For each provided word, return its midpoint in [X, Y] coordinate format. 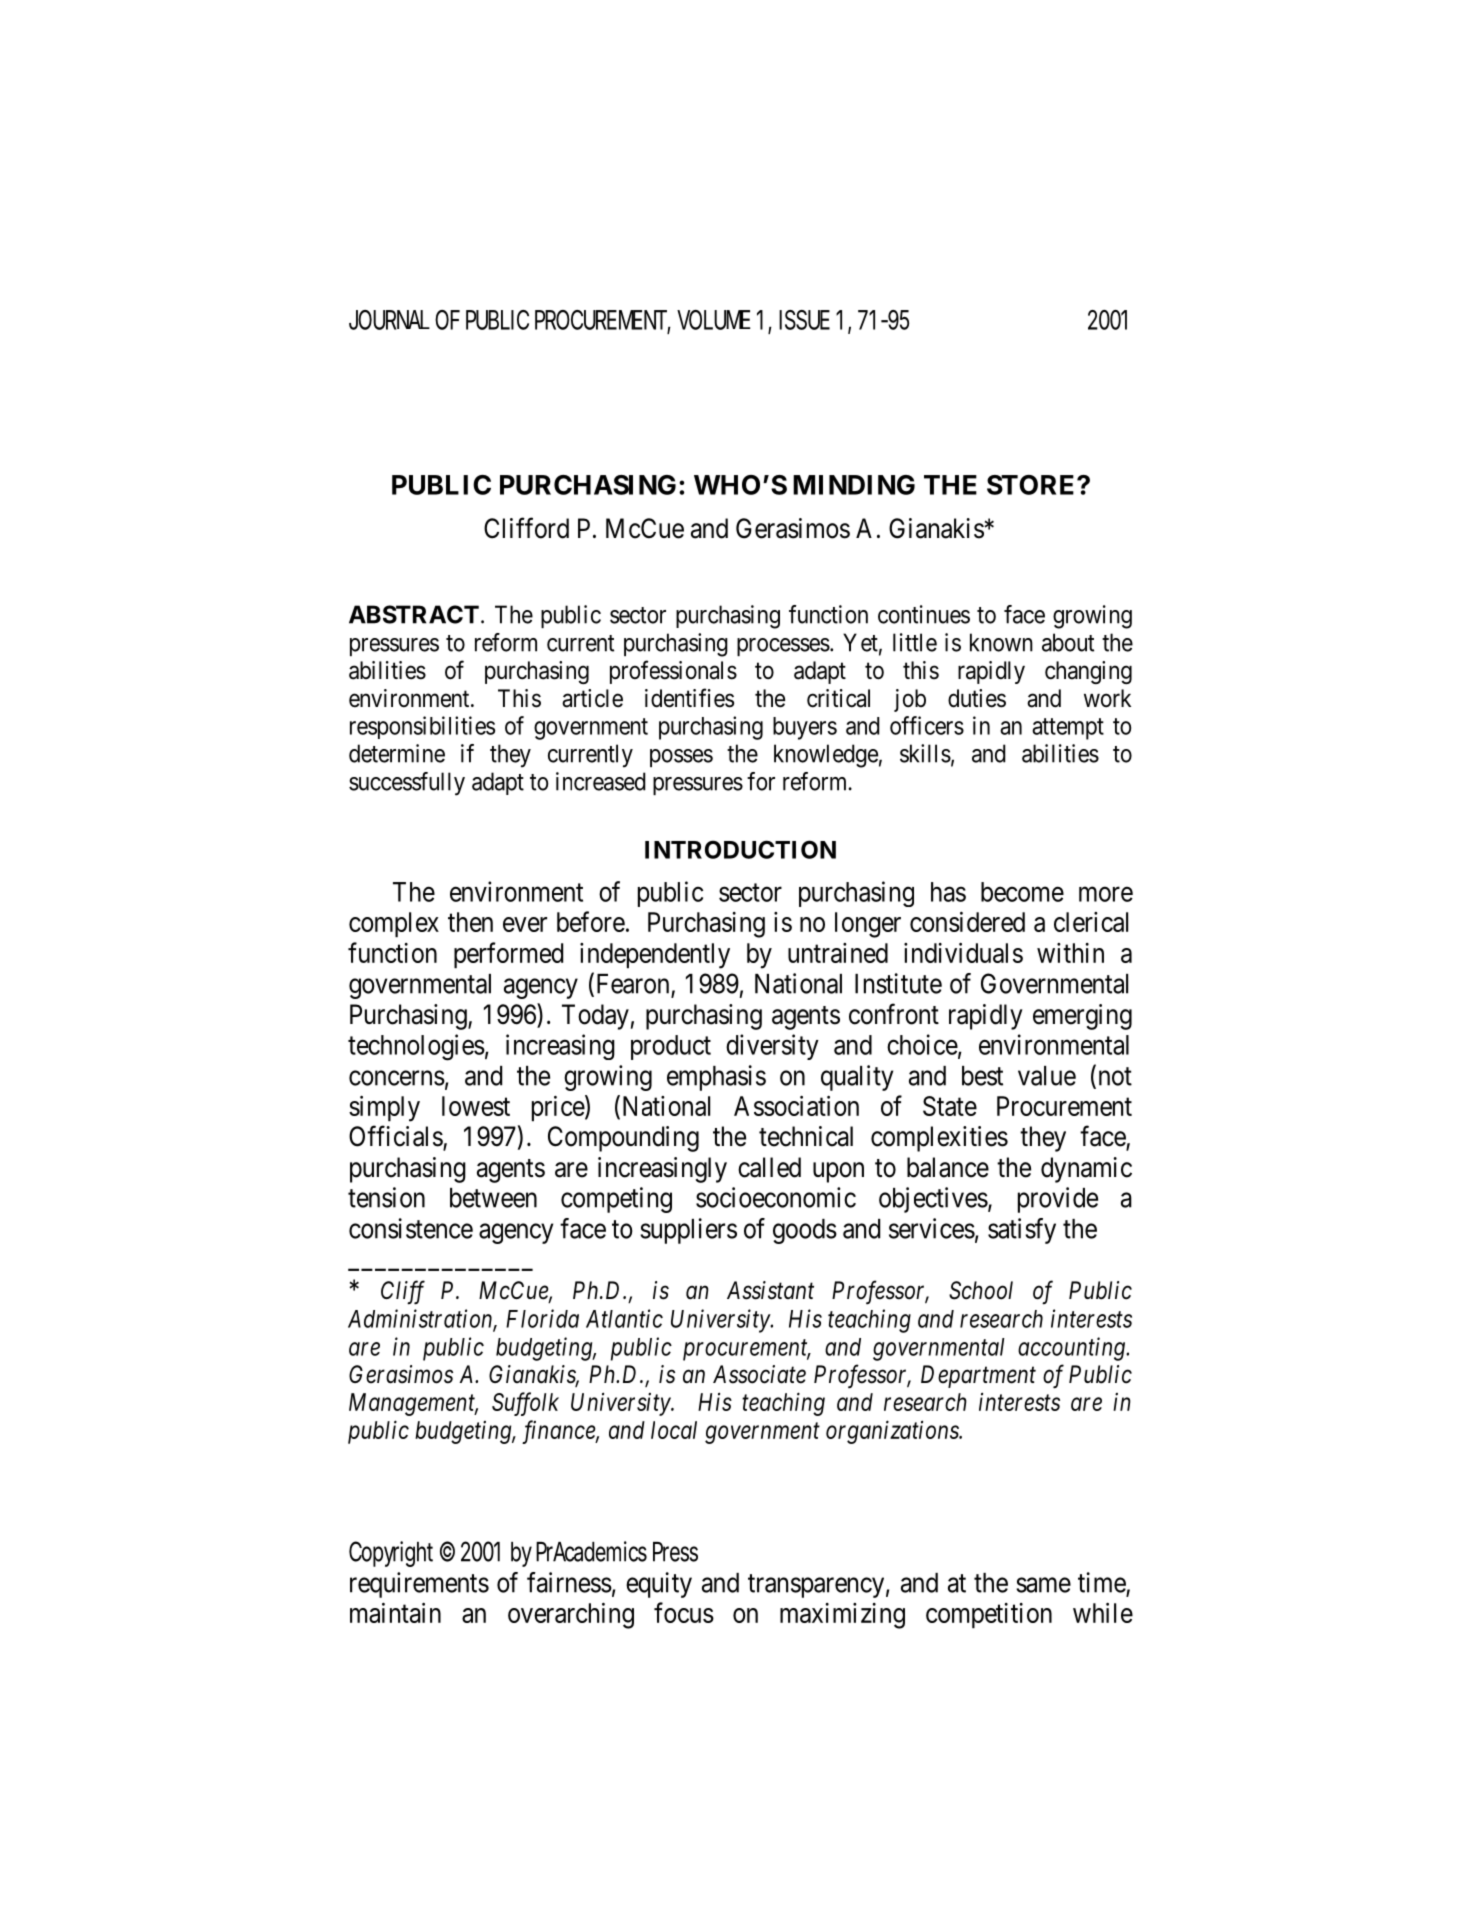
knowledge [826, 756]
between [493, 1198]
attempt [1068, 729]
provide [1058, 1200]
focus [684, 1612]
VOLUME [714, 320]
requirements [419, 1585]
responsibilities [422, 727]
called [769, 1167]
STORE [1032, 485]
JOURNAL [389, 320]
